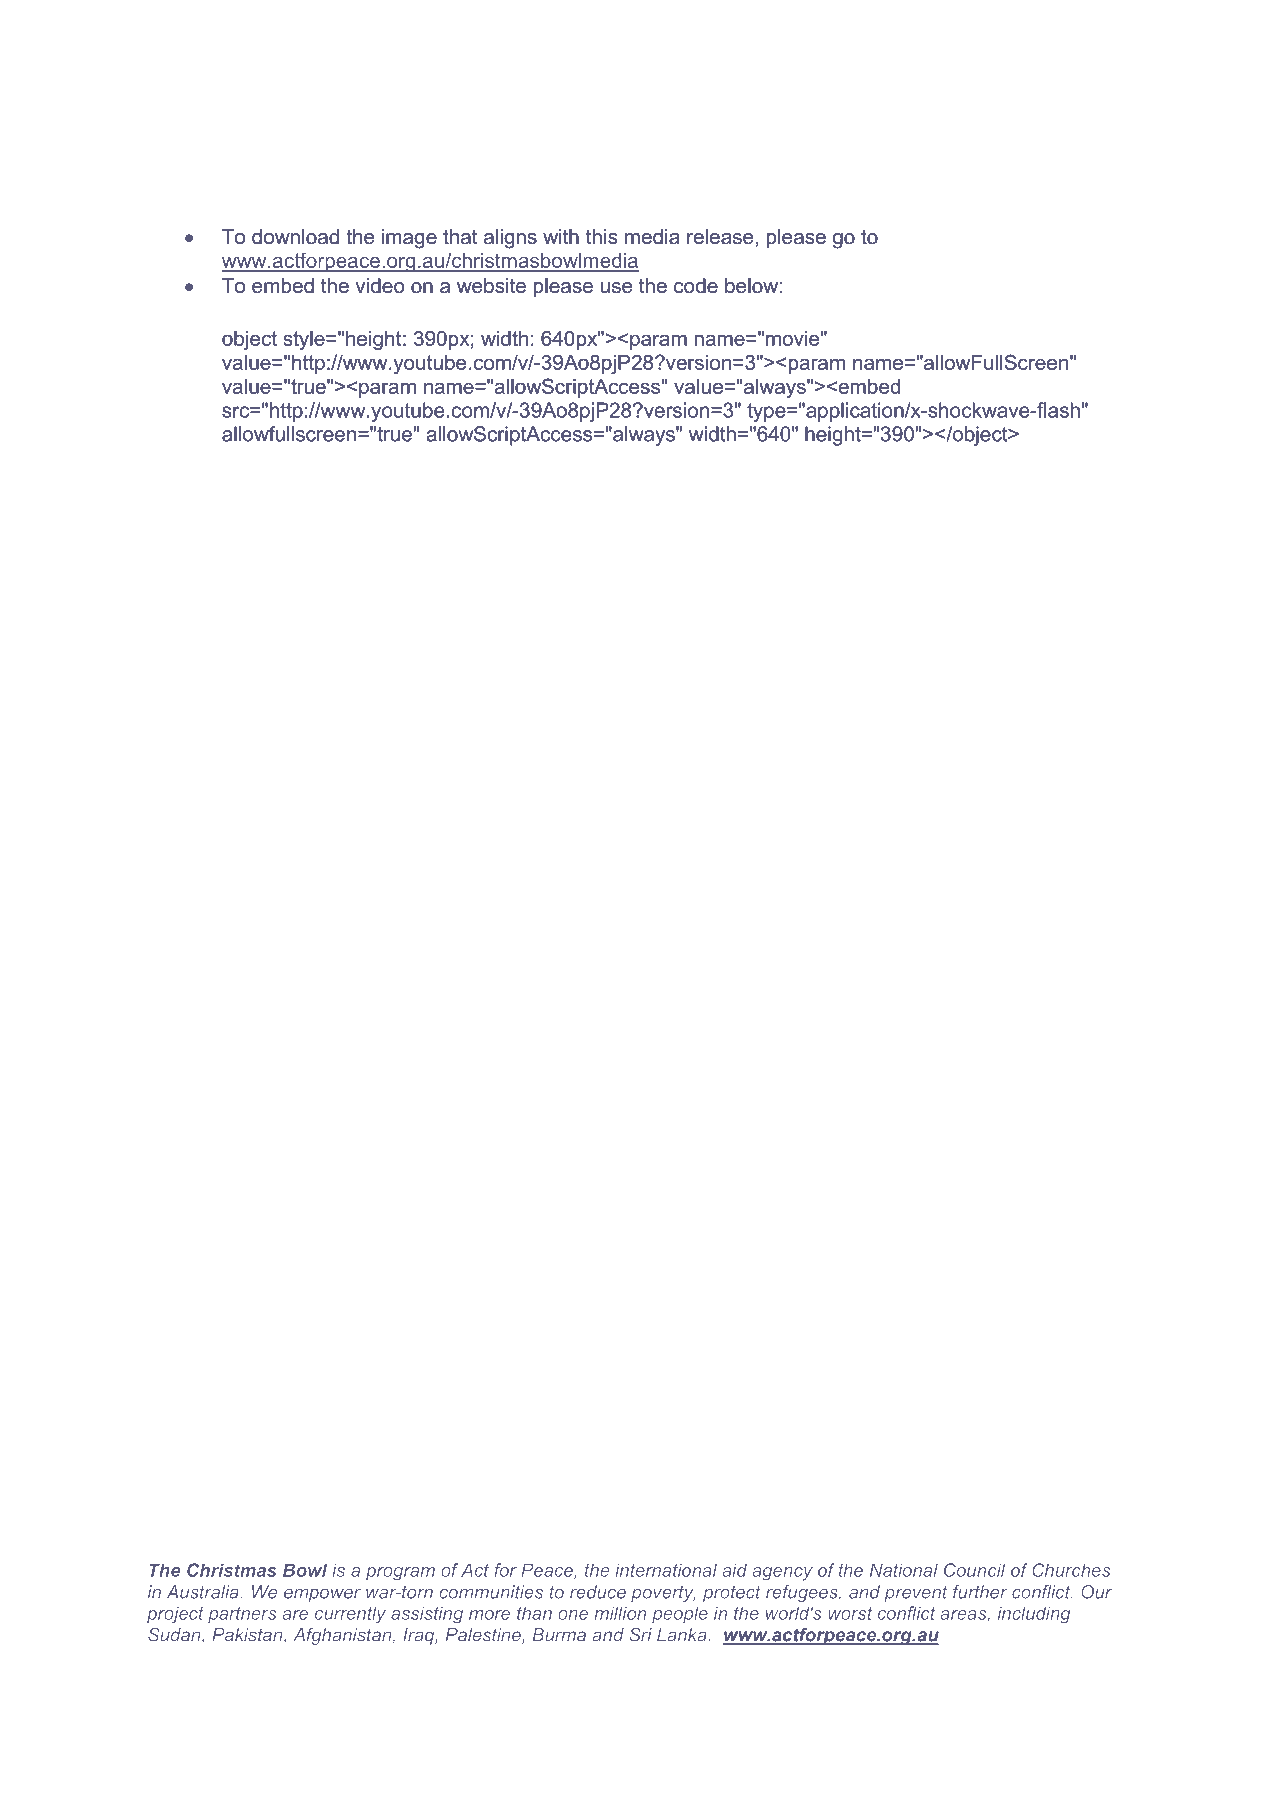 The width and height of the screenshot is (1269, 1796). I want to click on this, so click(602, 237).
